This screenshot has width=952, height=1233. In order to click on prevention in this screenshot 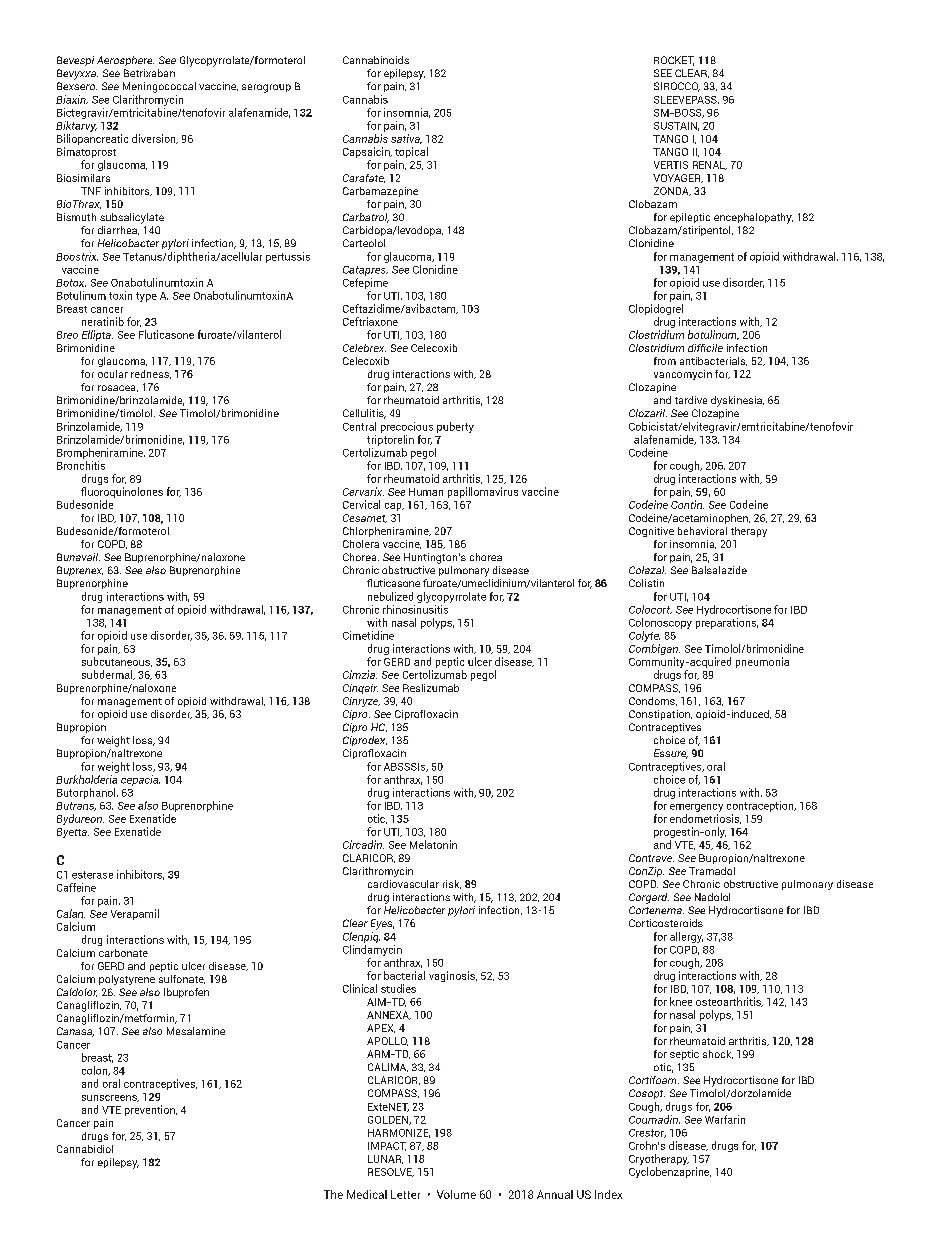, I will do `click(151, 1110)`.
